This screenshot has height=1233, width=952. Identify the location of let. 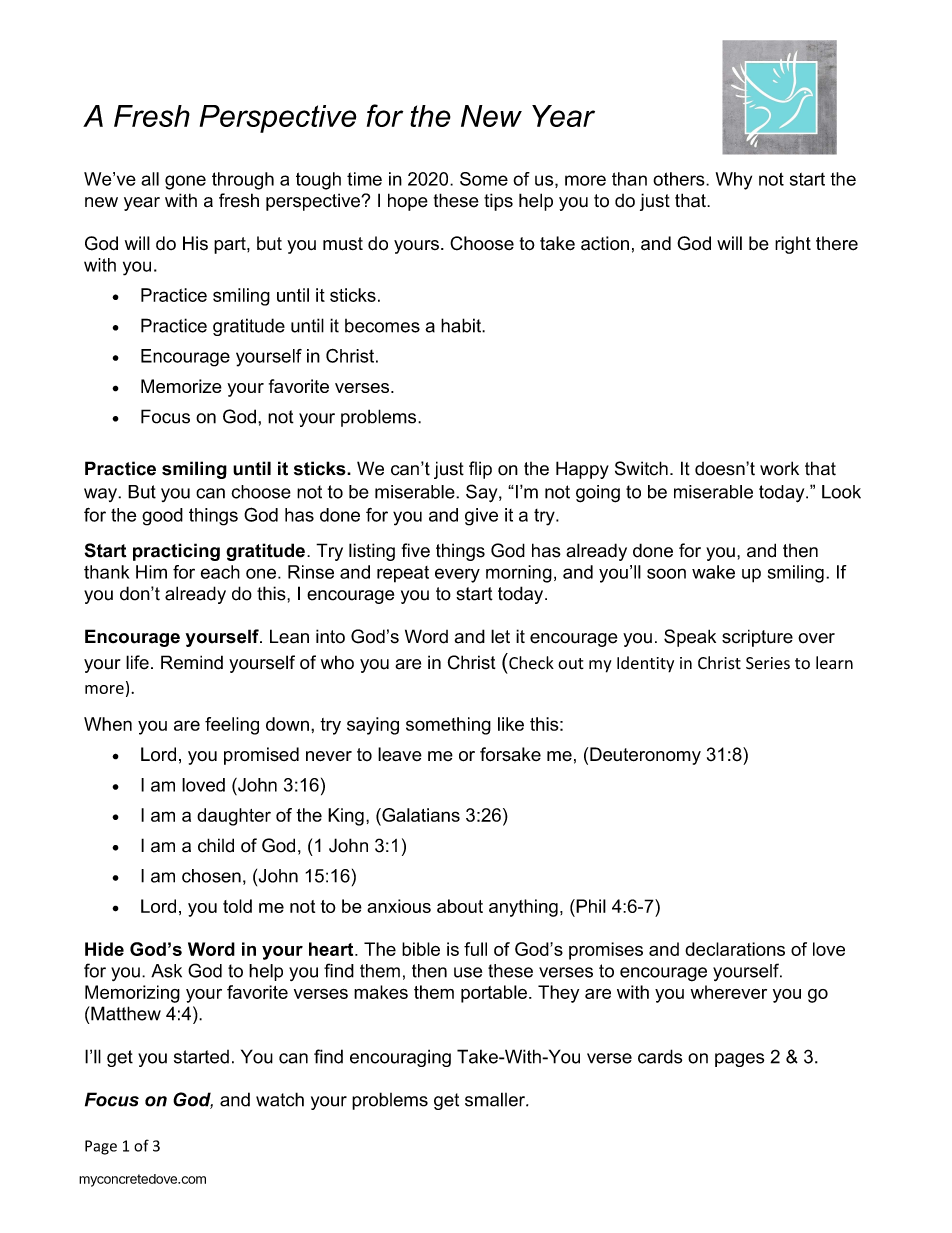
(500, 636).
